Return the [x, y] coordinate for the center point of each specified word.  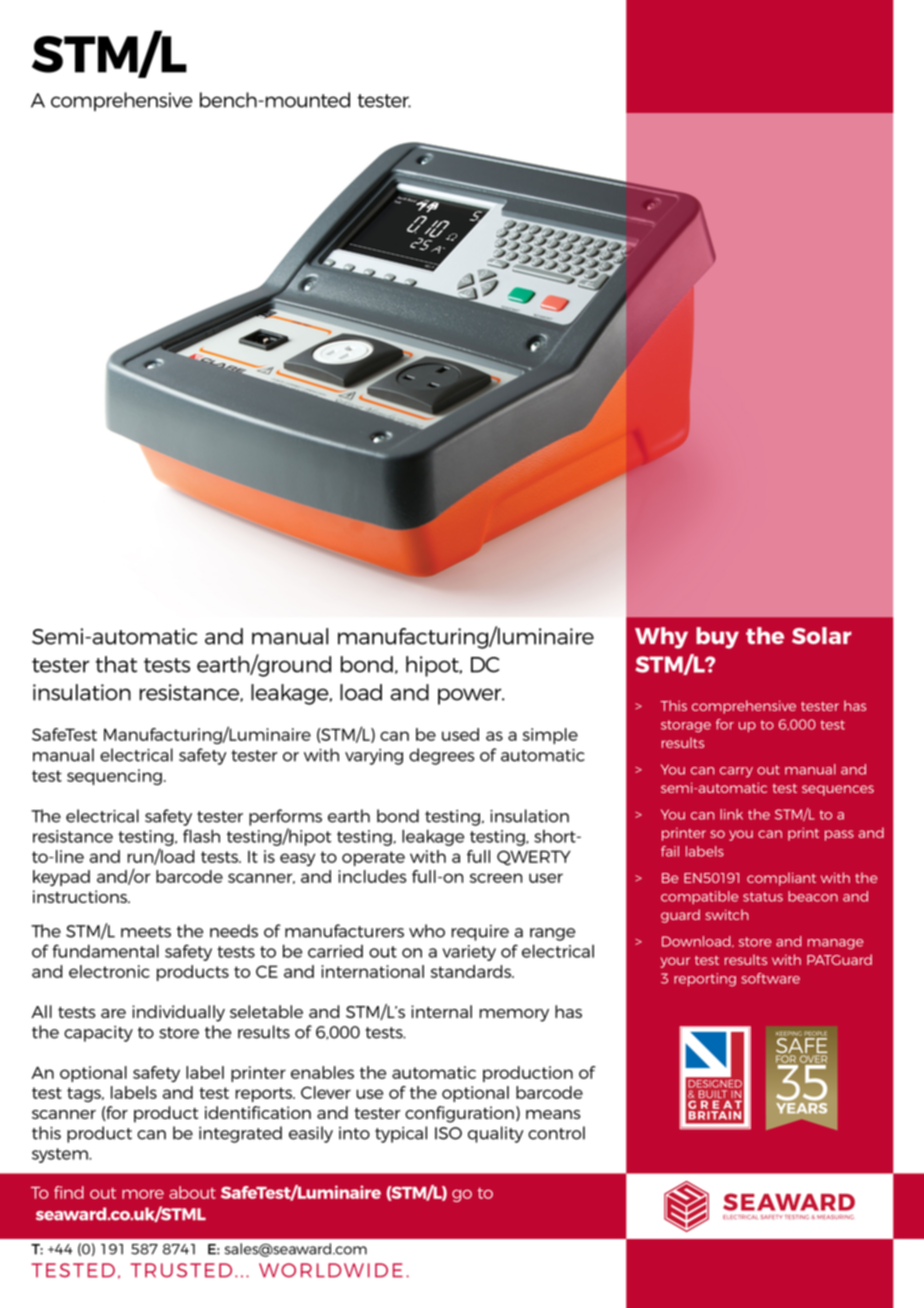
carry [736, 772]
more [143, 1194]
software [770, 978]
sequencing [114, 777]
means [553, 1114]
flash [201, 836]
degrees [441, 756]
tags [85, 1094]
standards [472, 971]
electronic [109, 971]
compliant [781, 879]
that [116, 664]
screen [496, 878]
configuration [459, 1114]
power [471, 696]
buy [717, 638]
